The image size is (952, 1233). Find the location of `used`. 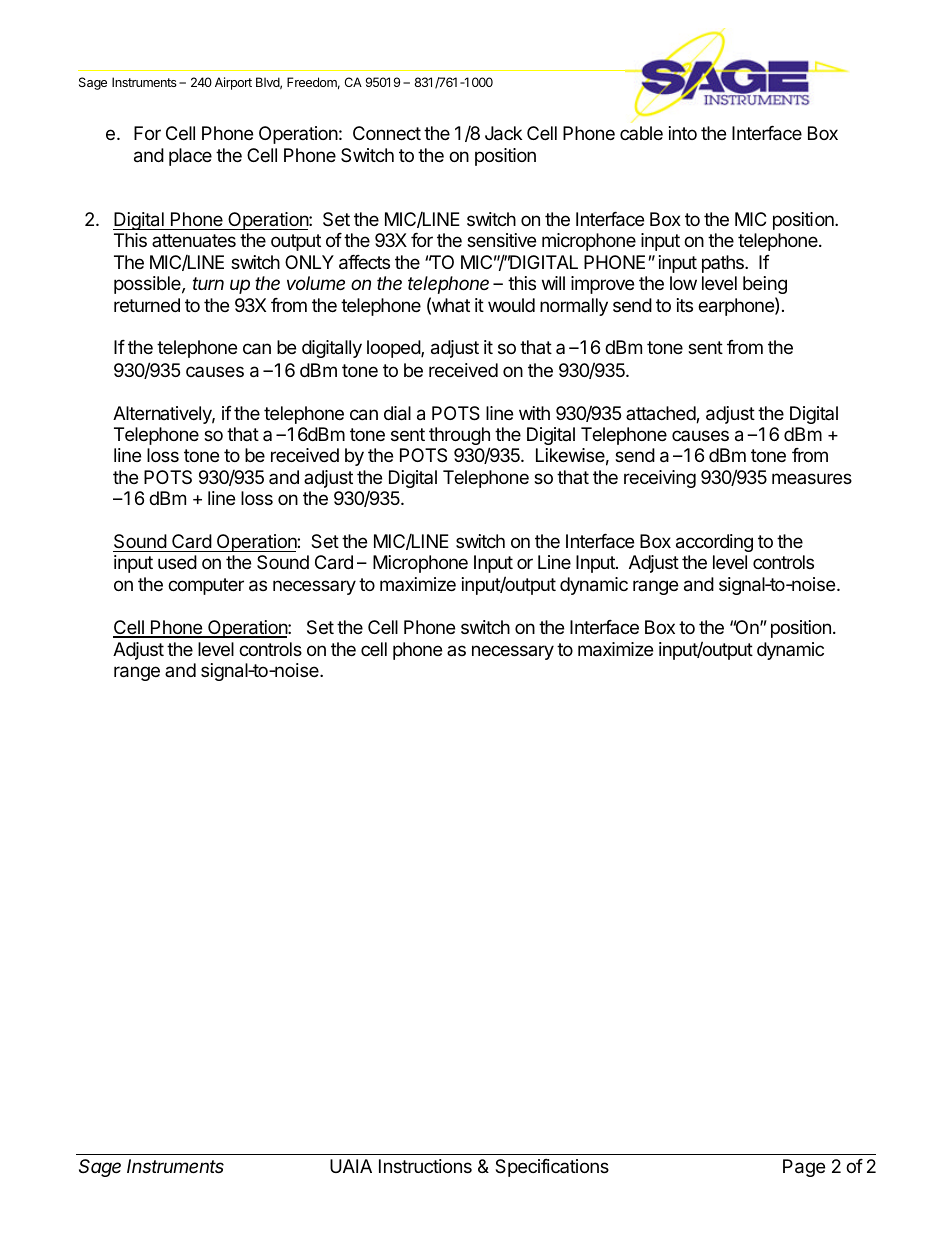

used is located at coordinates (177, 562).
